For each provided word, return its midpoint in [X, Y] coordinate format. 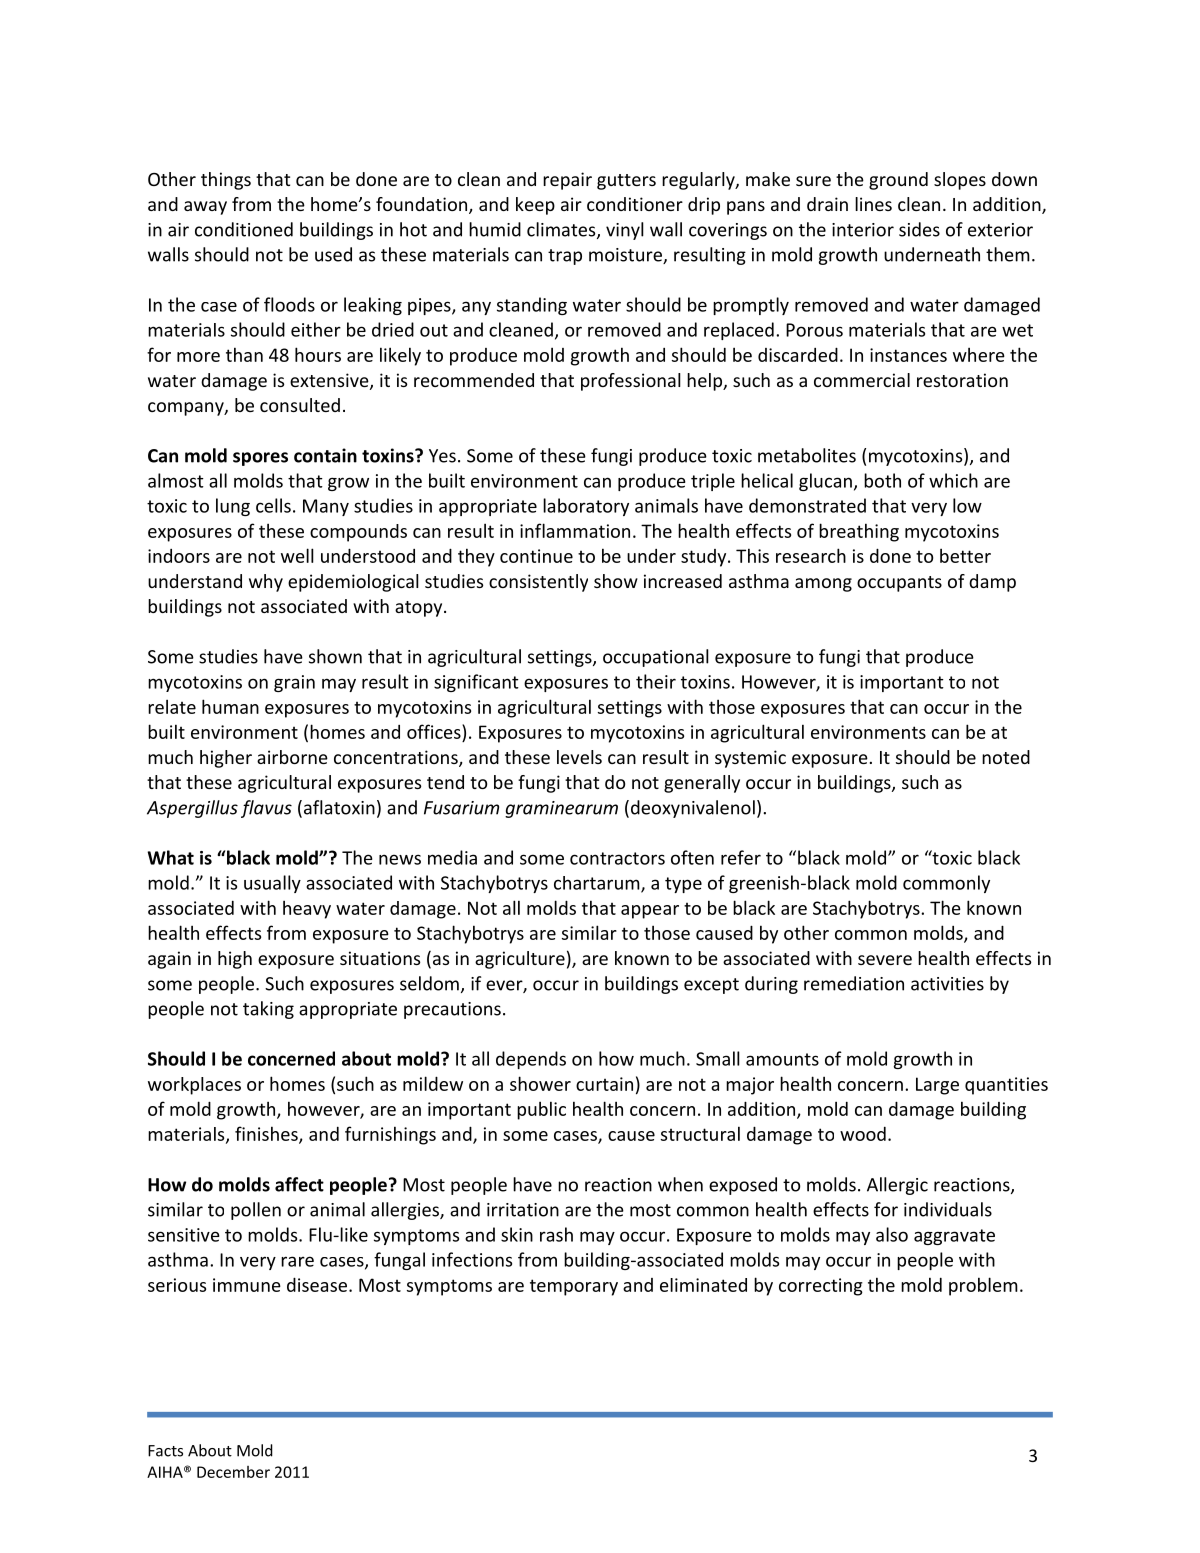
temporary [574, 1287]
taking [268, 1010]
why [266, 583]
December [233, 1472]
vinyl [625, 231]
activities [947, 984]
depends [531, 1060]
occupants [899, 584]
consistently [538, 583]
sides [919, 229]
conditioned [244, 229]
